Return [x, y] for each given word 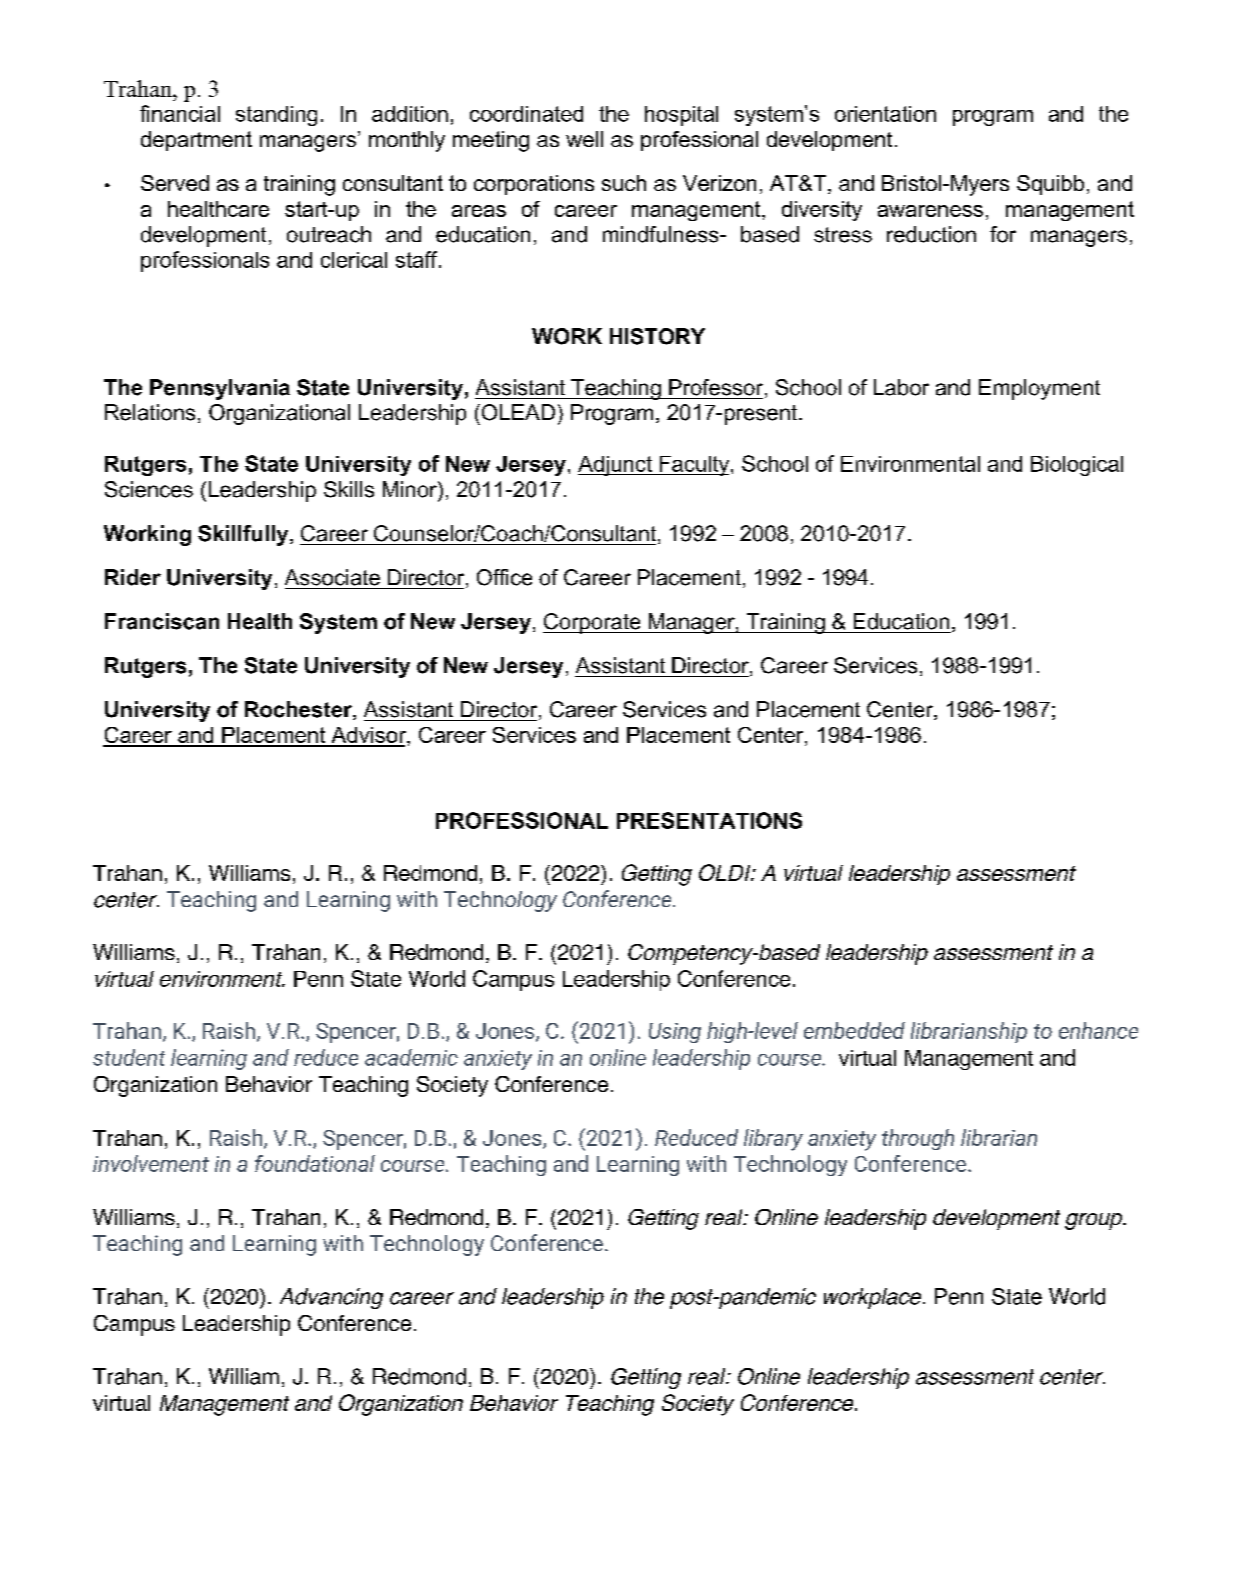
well [584, 139]
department [196, 141]
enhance [1098, 1030]
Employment [1039, 389]
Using [675, 1033]
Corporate [593, 623]
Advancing [331, 1298]
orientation [885, 114]
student [129, 1057]
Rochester [299, 710]
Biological [1077, 466]
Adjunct [616, 466]
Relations [150, 412]
